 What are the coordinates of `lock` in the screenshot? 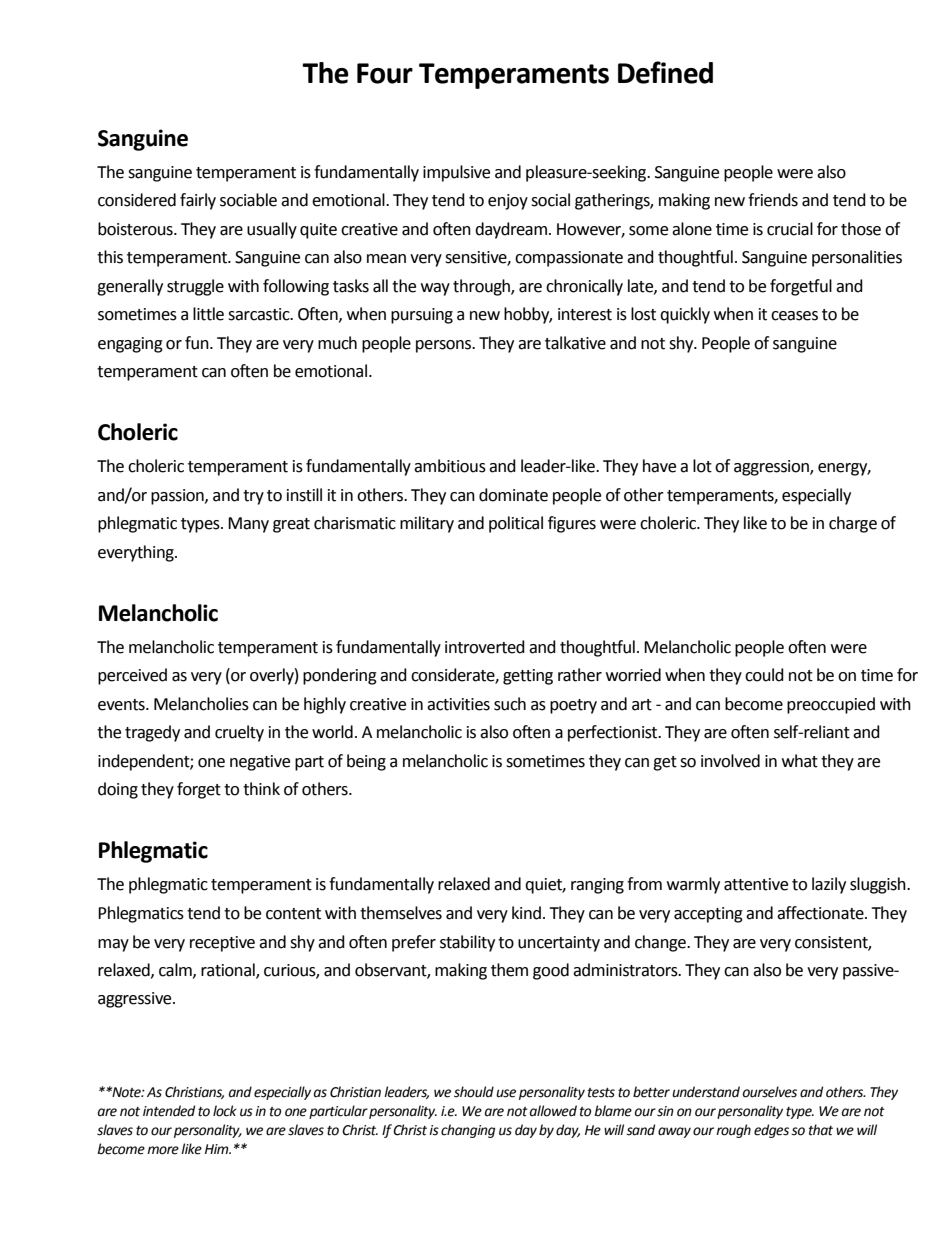 It's located at (225, 1111).
